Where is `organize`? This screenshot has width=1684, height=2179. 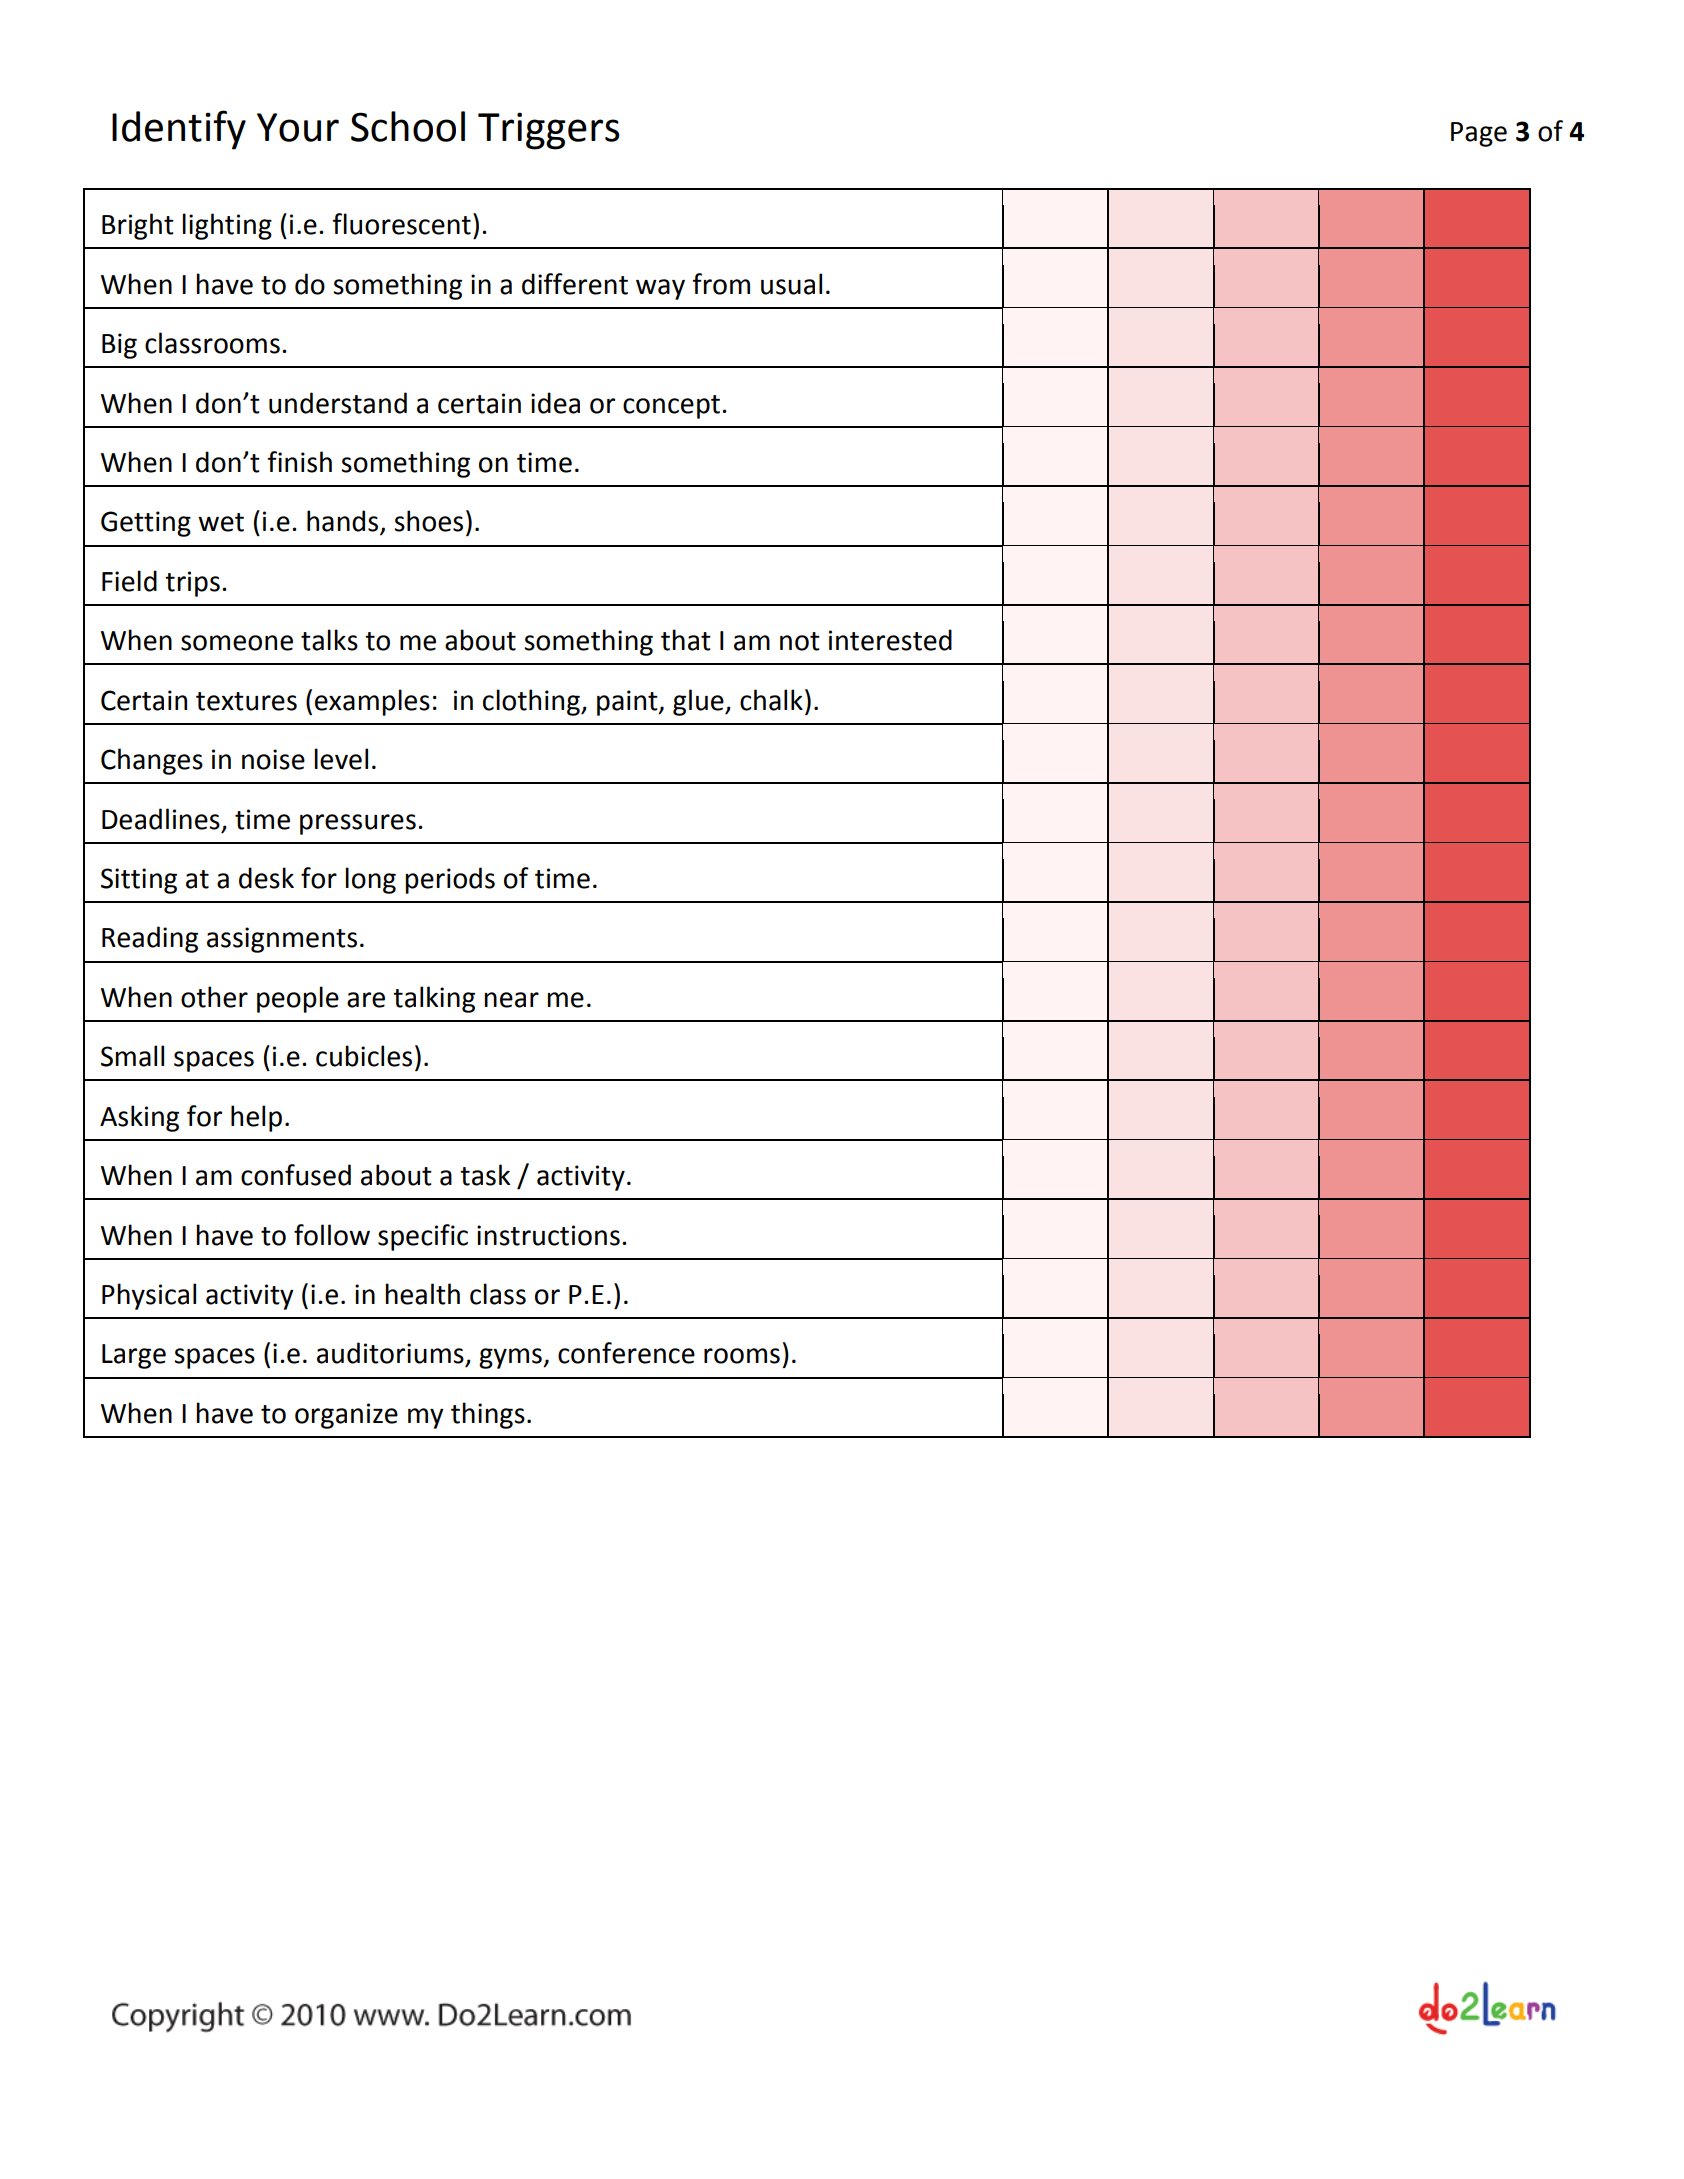
organize is located at coordinates (346, 1416).
